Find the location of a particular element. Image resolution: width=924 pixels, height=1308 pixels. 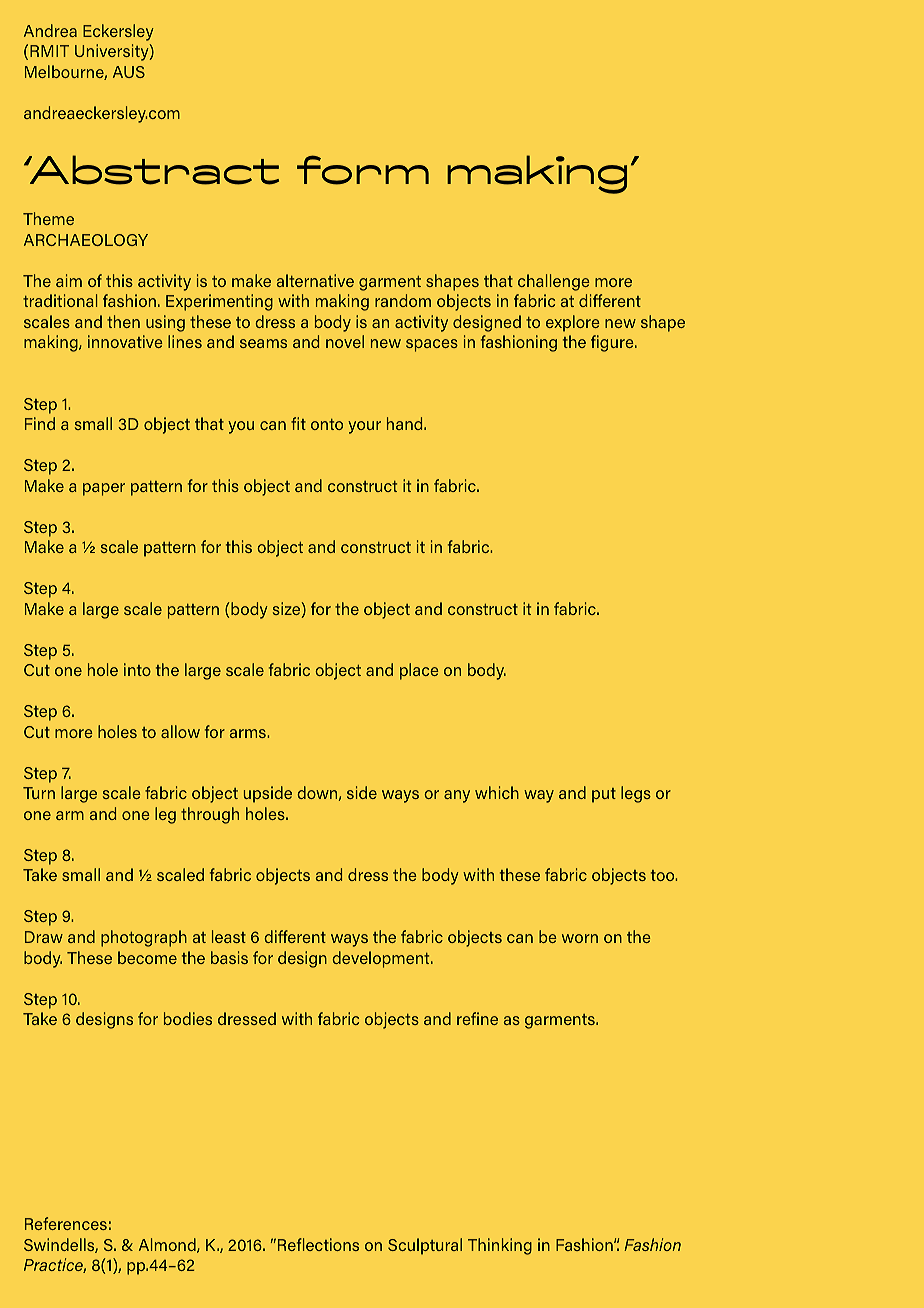

put is located at coordinates (604, 795).
